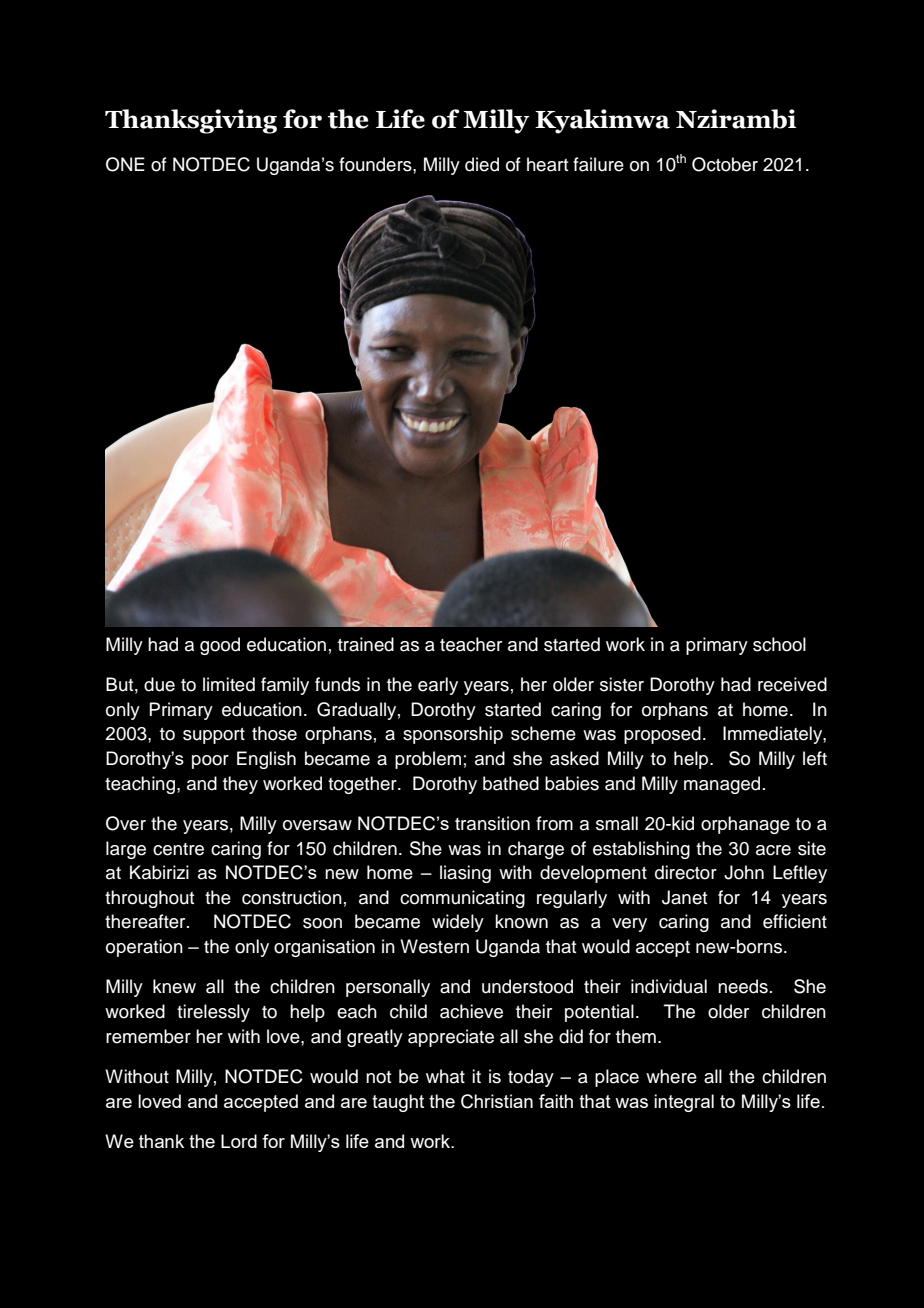 The width and height of the page is (924, 1308). Describe the element at coordinates (438, 686) in the page. I see `early` at that location.
